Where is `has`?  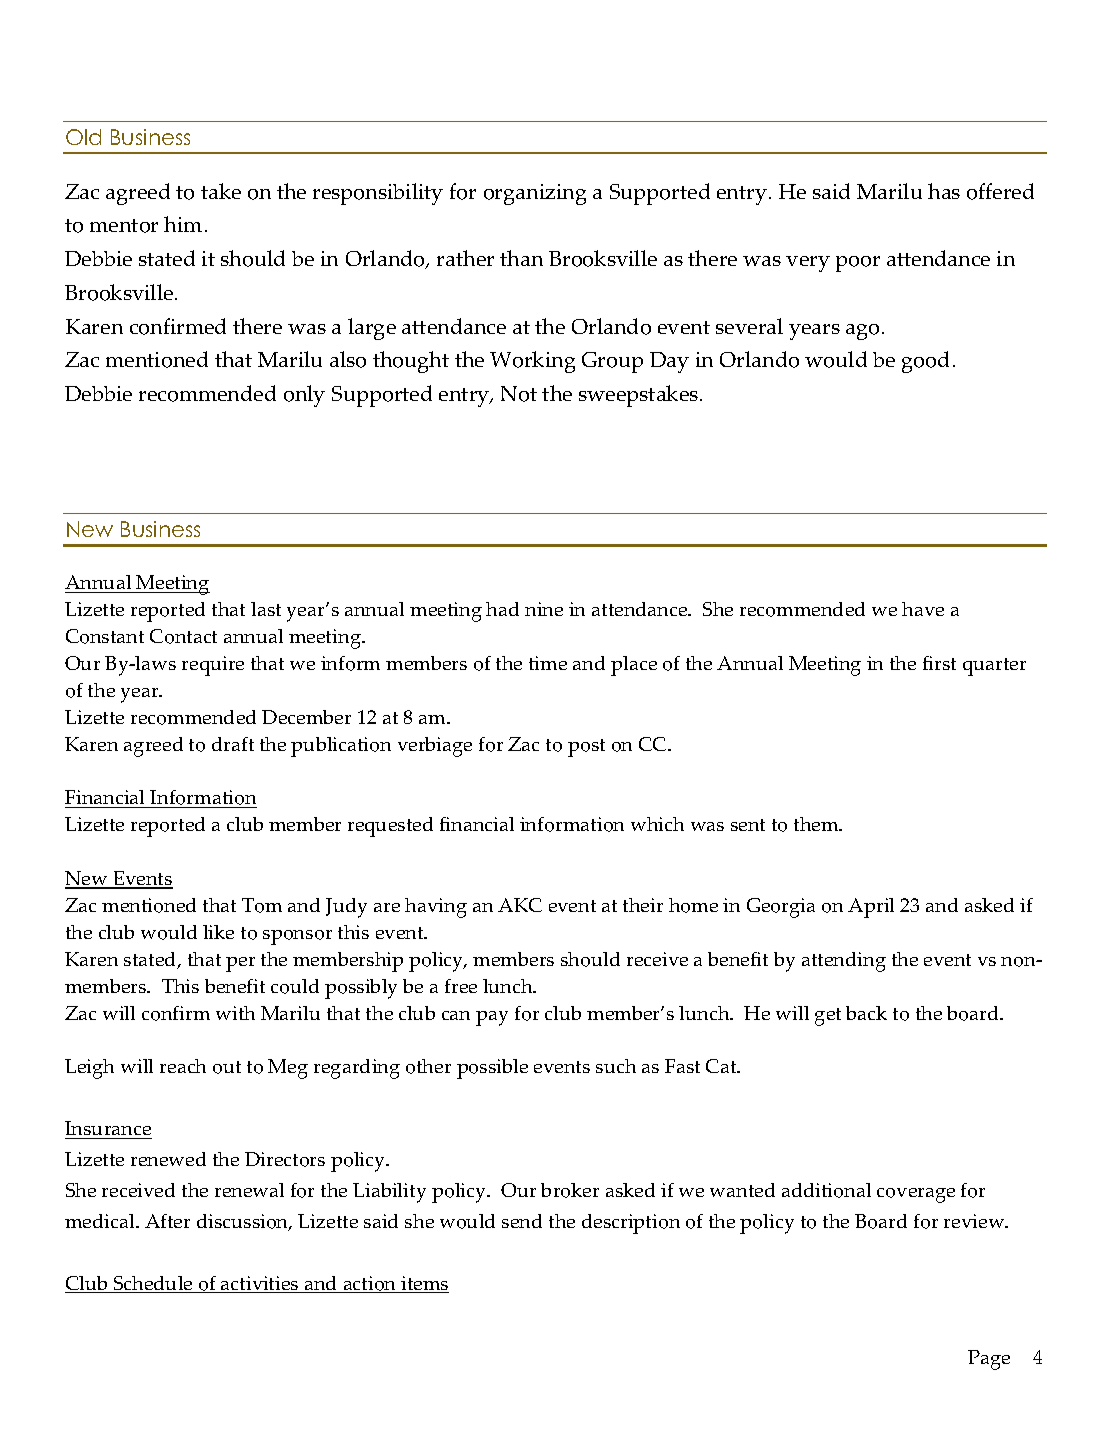 has is located at coordinates (944, 191).
